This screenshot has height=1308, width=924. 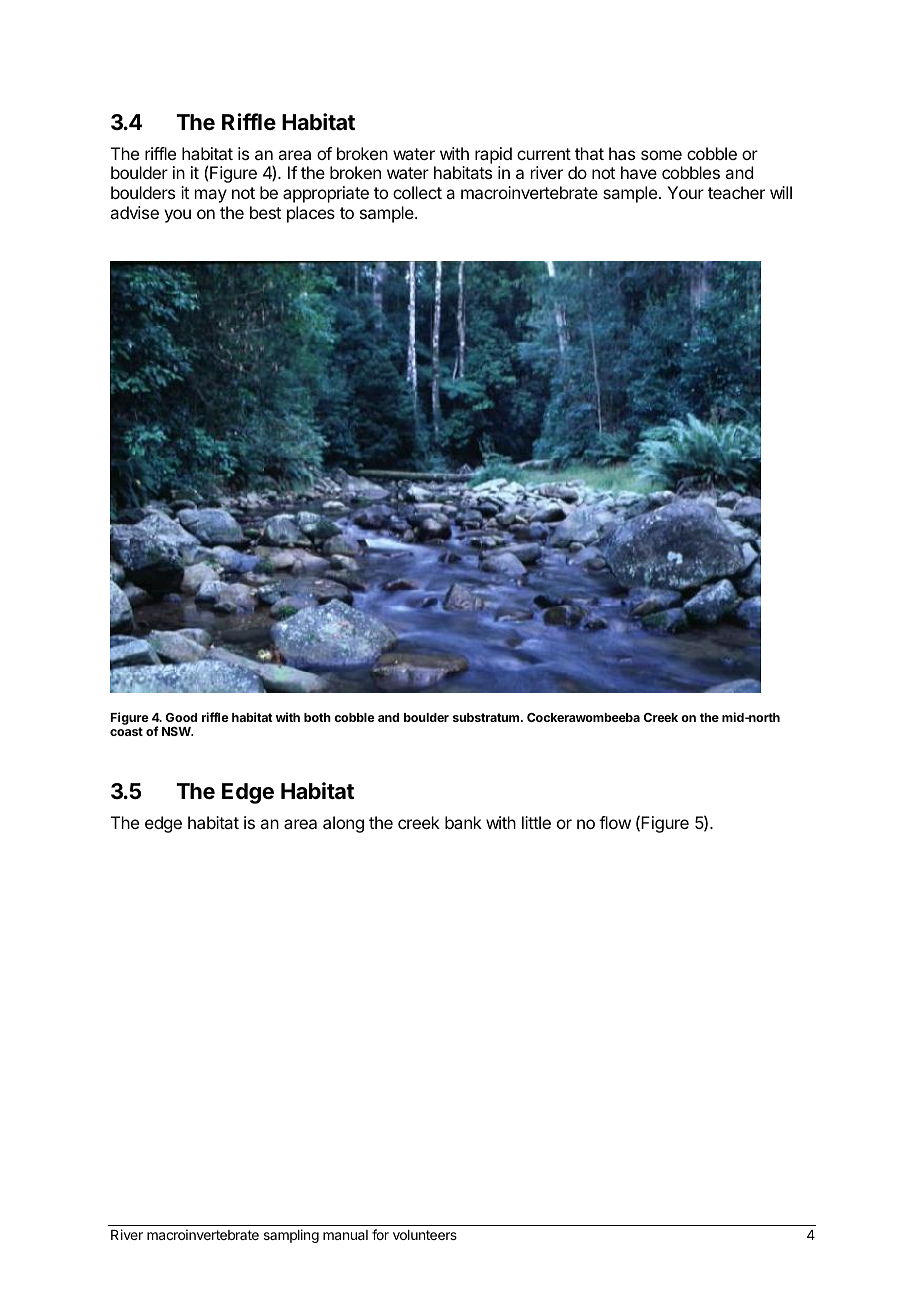 I want to click on bank, so click(x=463, y=822).
